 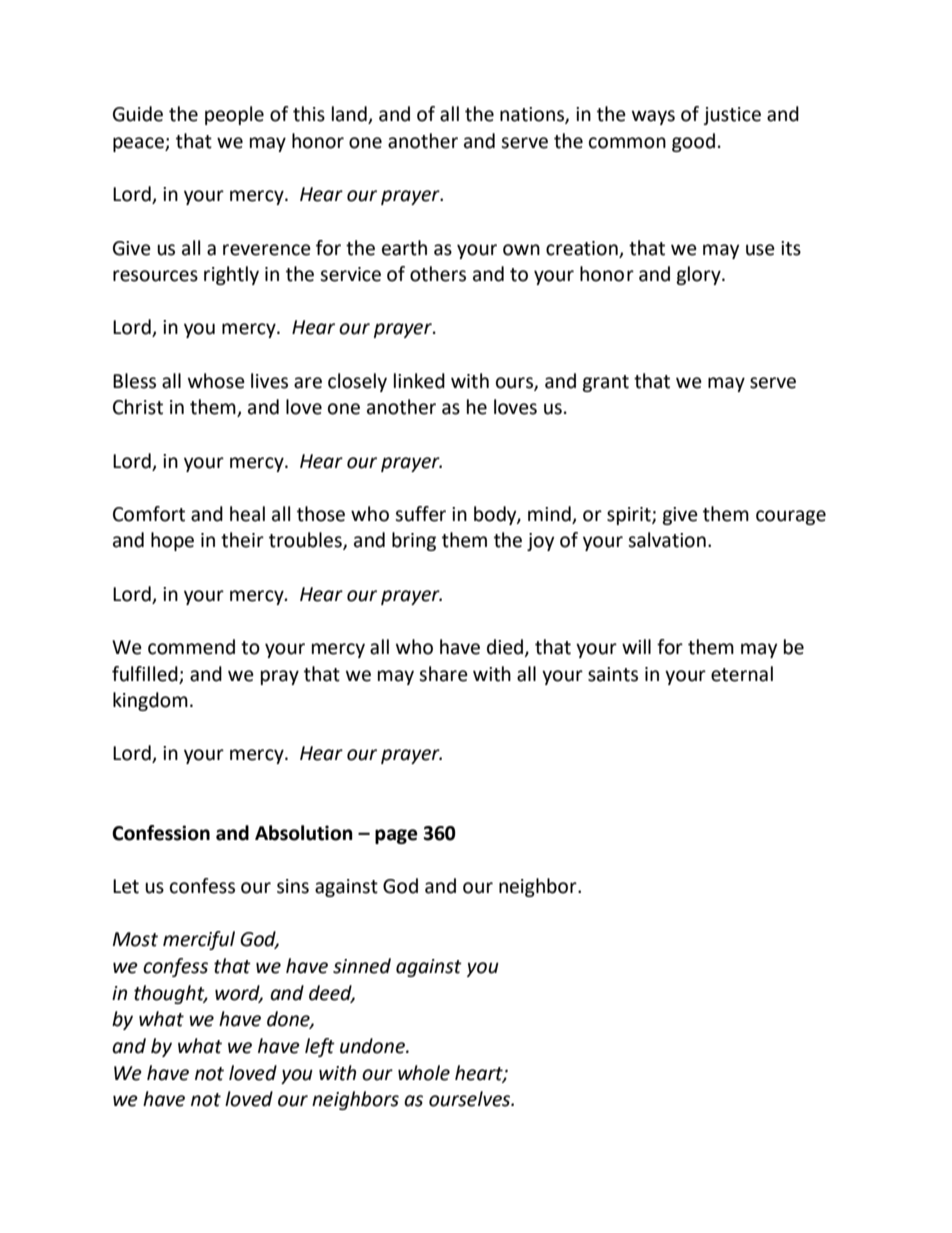 I want to click on left, so click(x=320, y=1047).
